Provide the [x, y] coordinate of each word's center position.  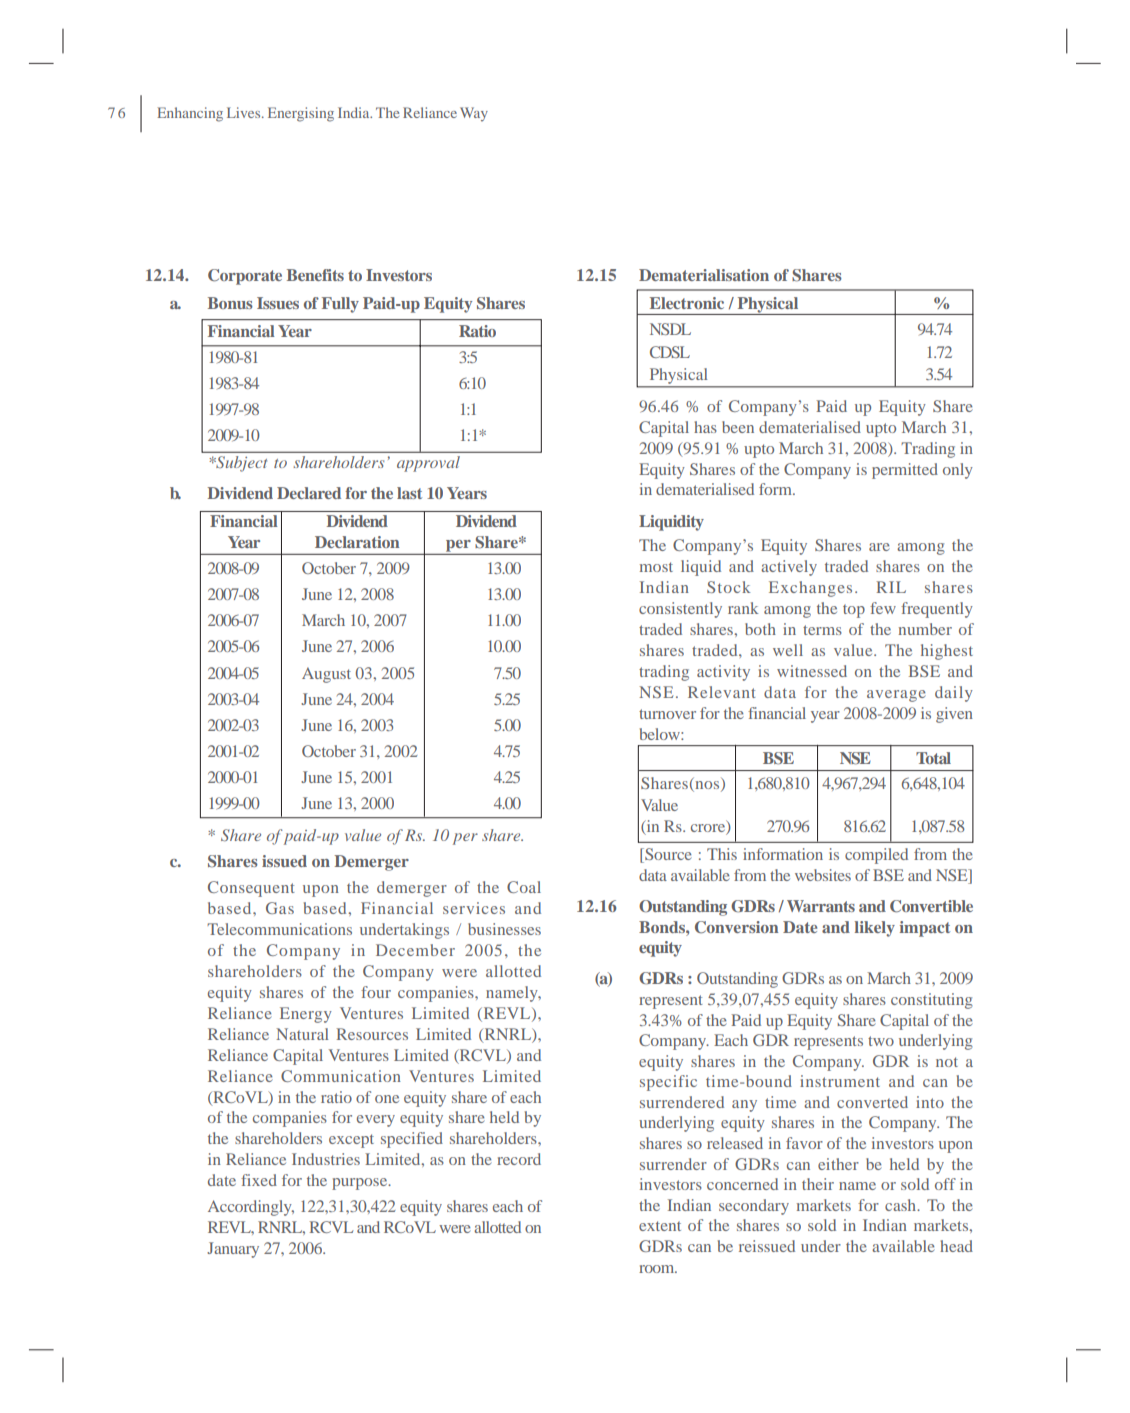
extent [660, 1226]
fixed [259, 1180]
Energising [301, 114]
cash [902, 1205]
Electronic [687, 303]
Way [474, 114]
